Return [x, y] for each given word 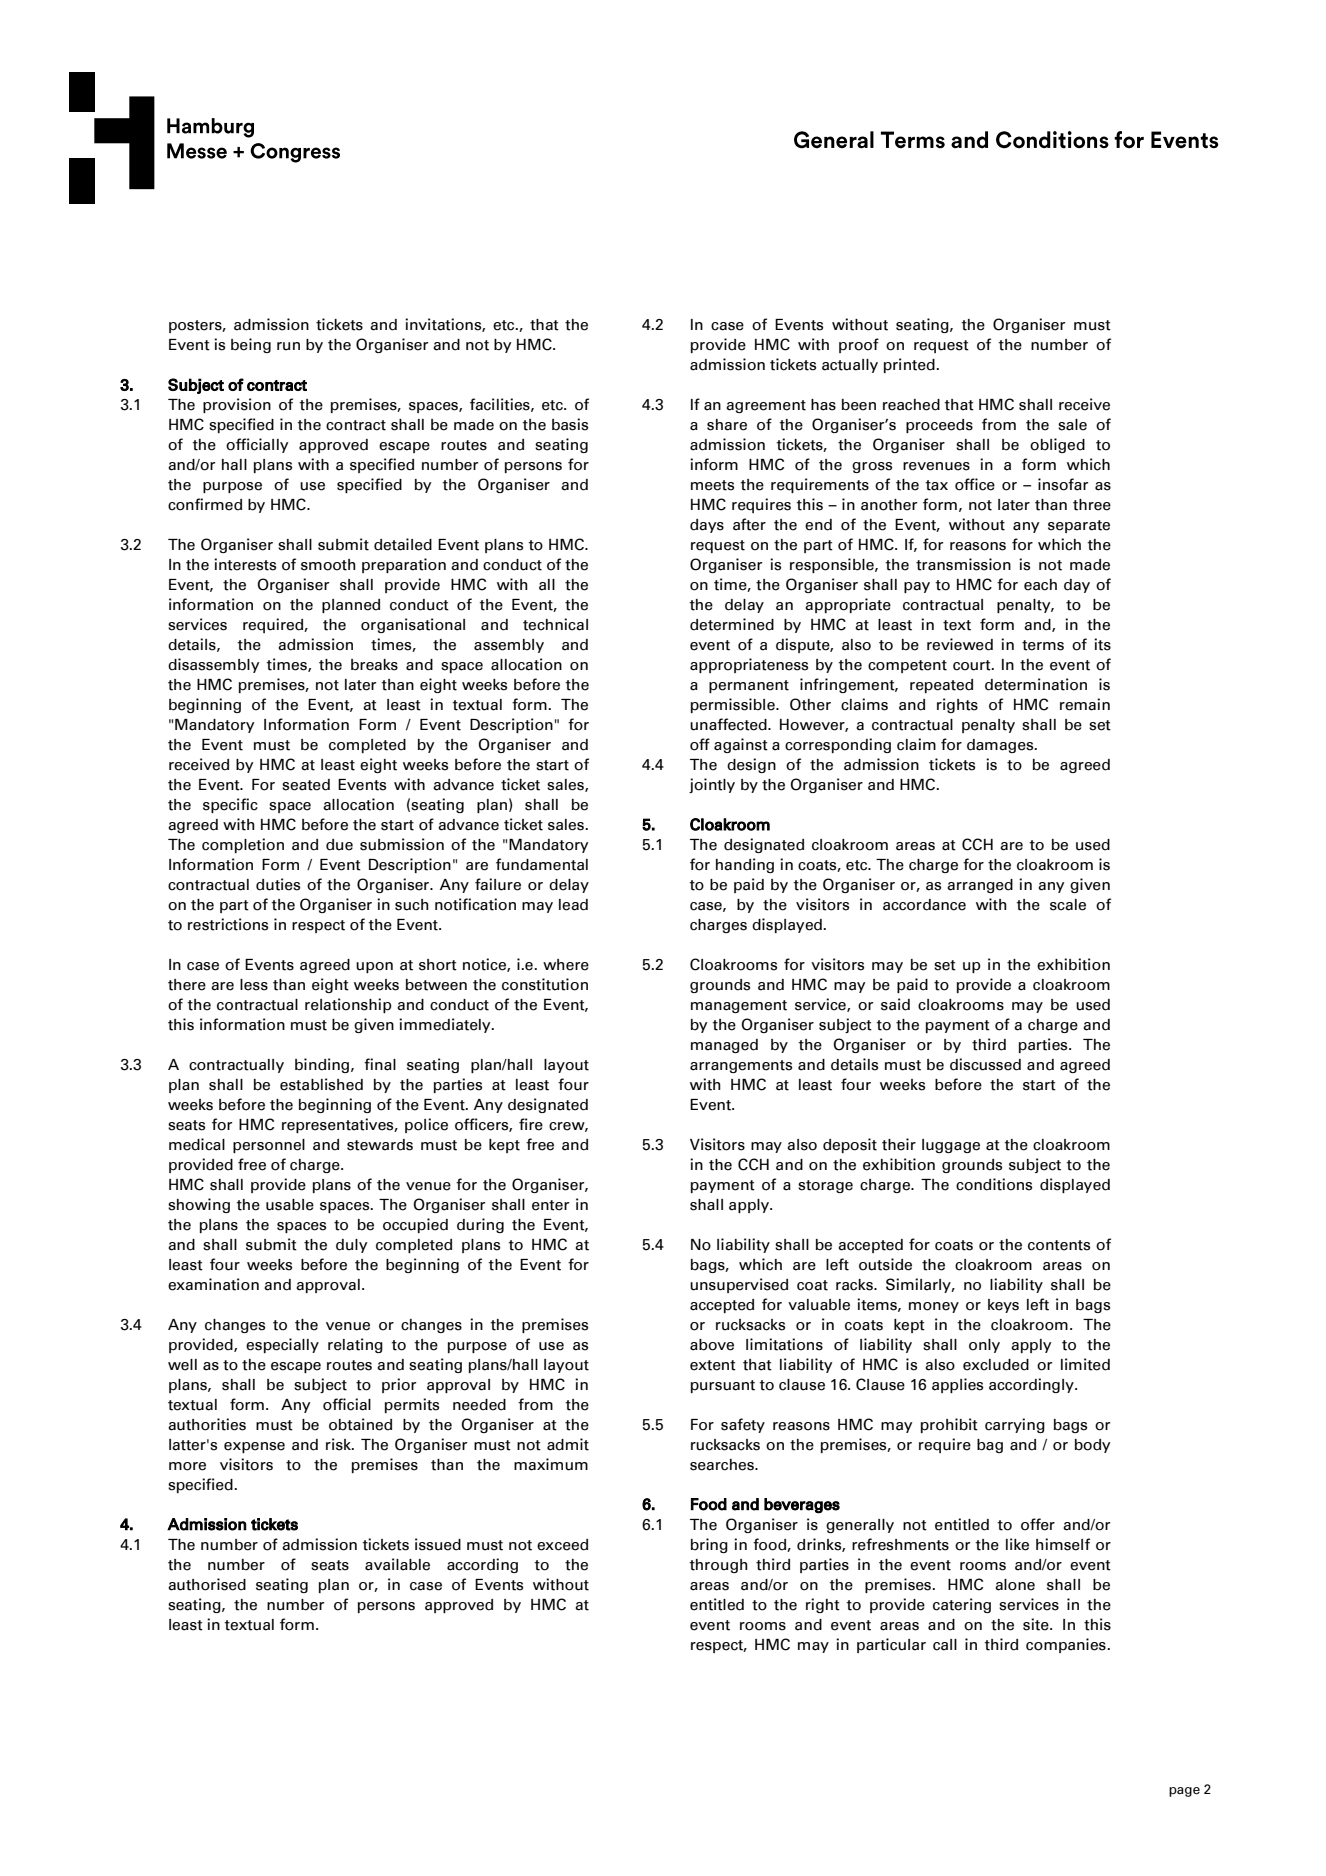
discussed [985, 1064]
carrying [1015, 1425]
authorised [207, 1584]
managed [724, 1046]
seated [306, 785]
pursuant [723, 1386]
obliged [1057, 445]
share [727, 425]
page [1184, 1792]
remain [1085, 704]
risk [339, 1444]
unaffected [729, 724]
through [718, 1566]
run [288, 346]
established [321, 1084]
